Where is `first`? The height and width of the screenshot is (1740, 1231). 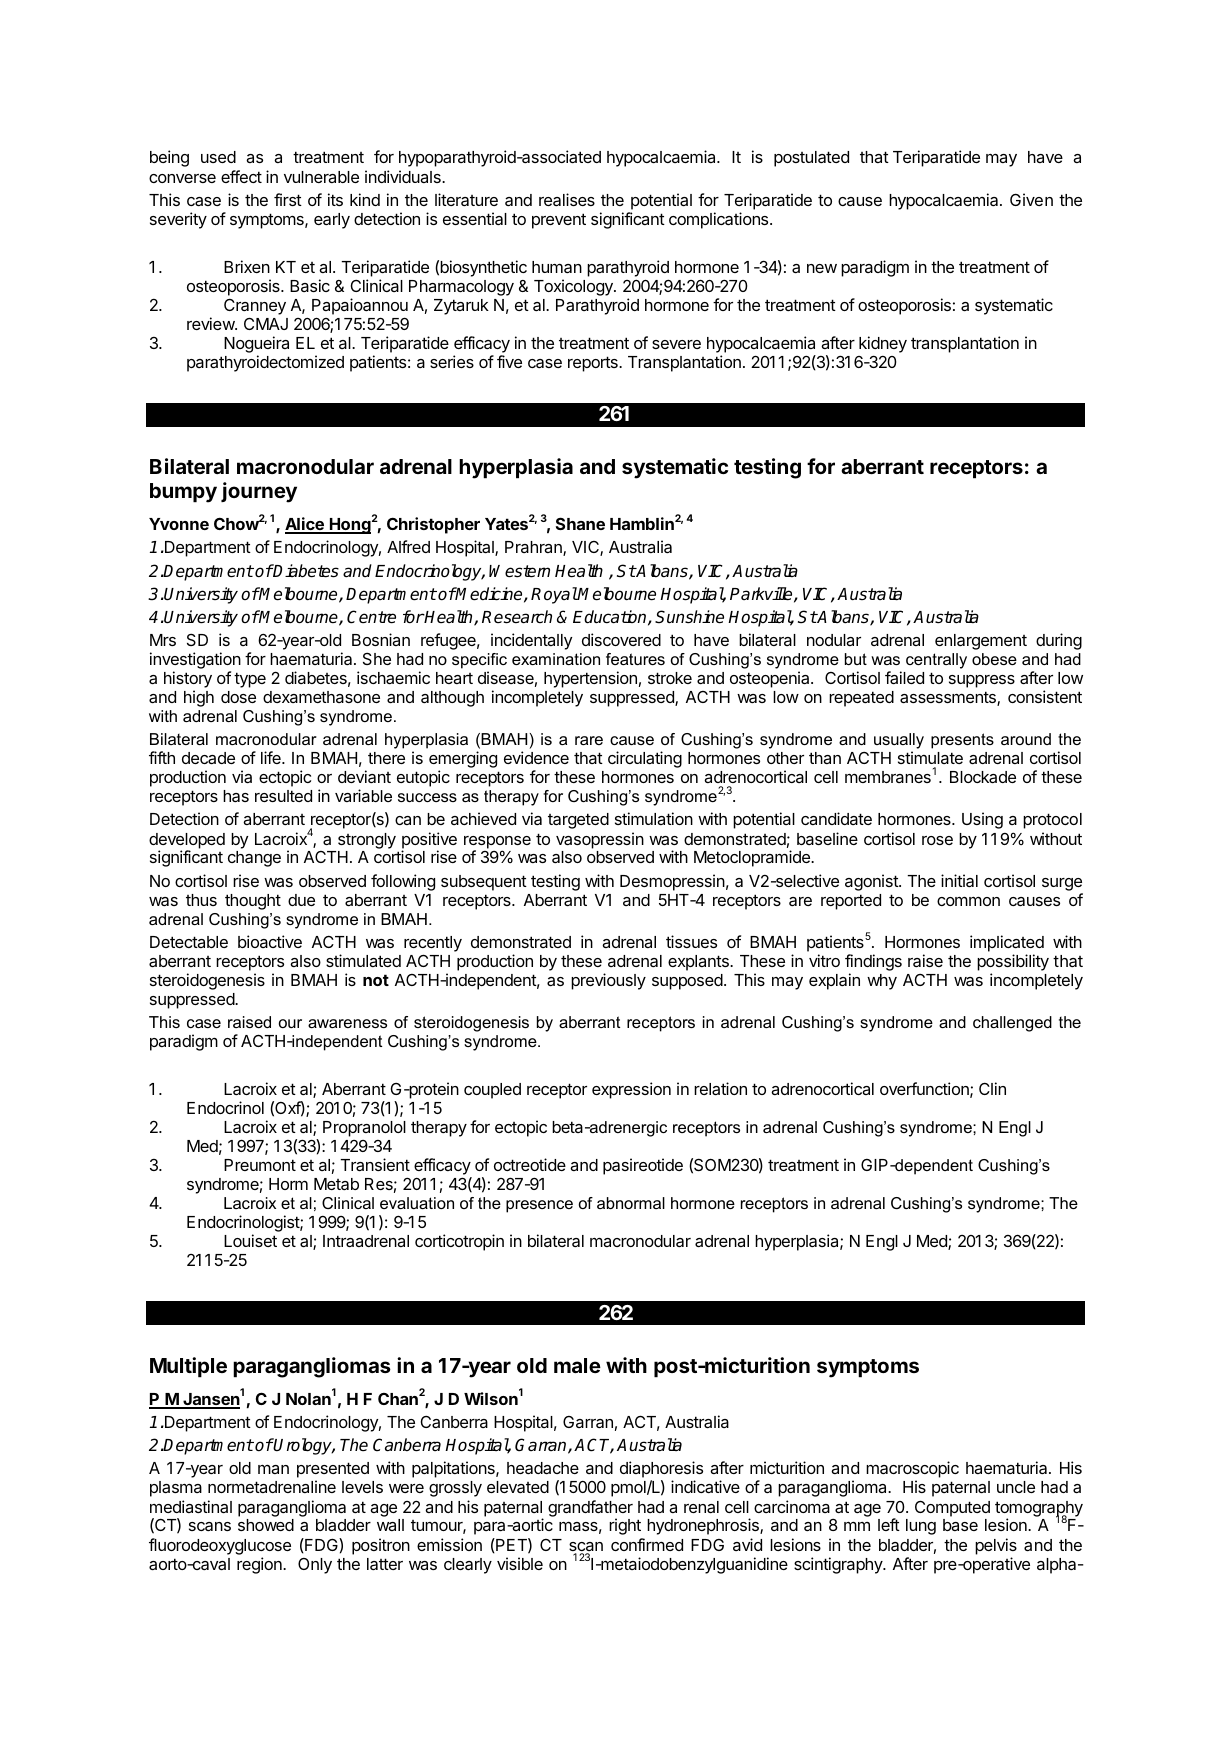
first is located at coordinates (288, 199).
